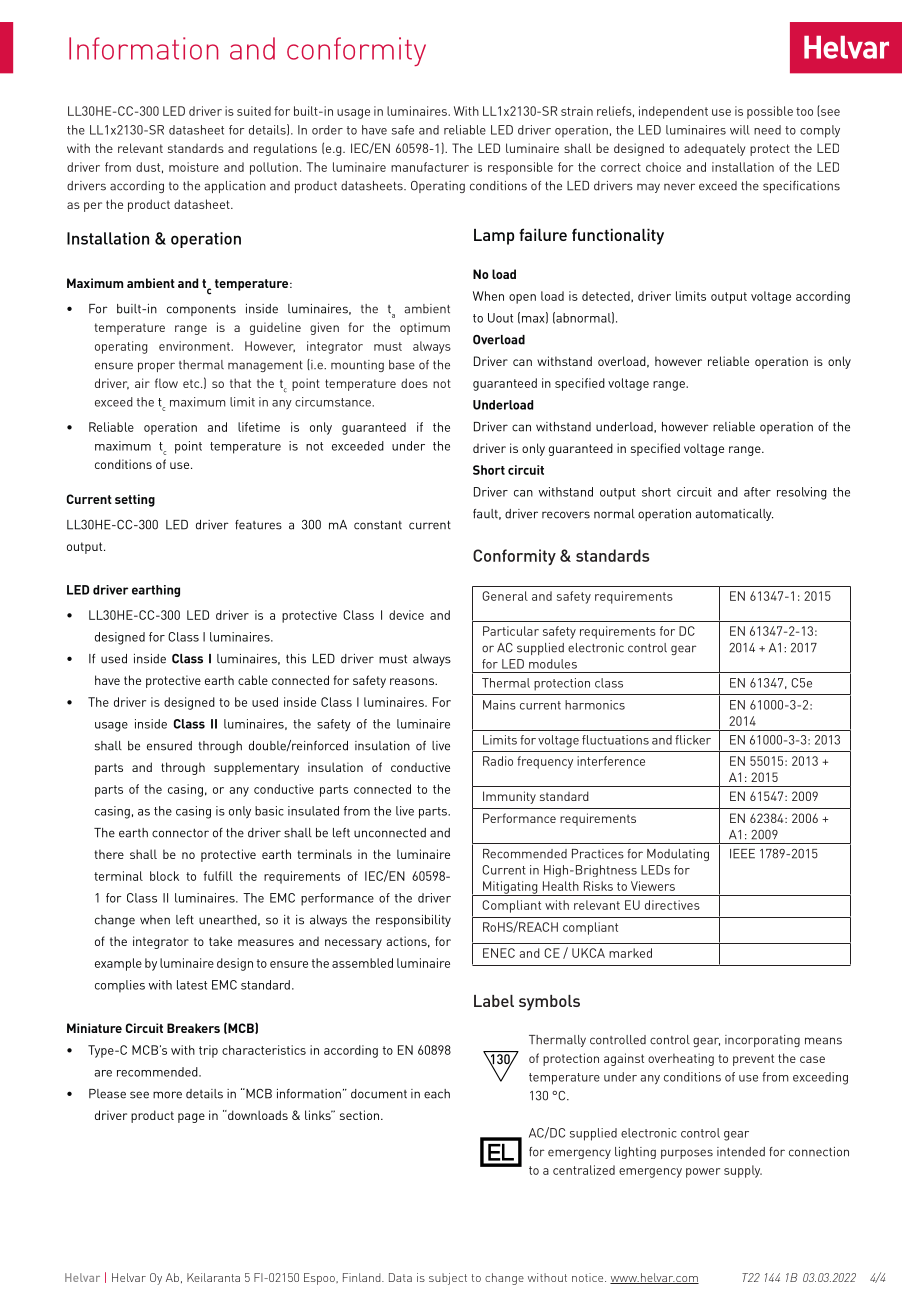 Image resolution: width=924 pixels, height=1308 pixels. What do you see at coordinates (762, 1041) in the screenshot?
I see `incorporating` at bounding box center [762, 1041].
